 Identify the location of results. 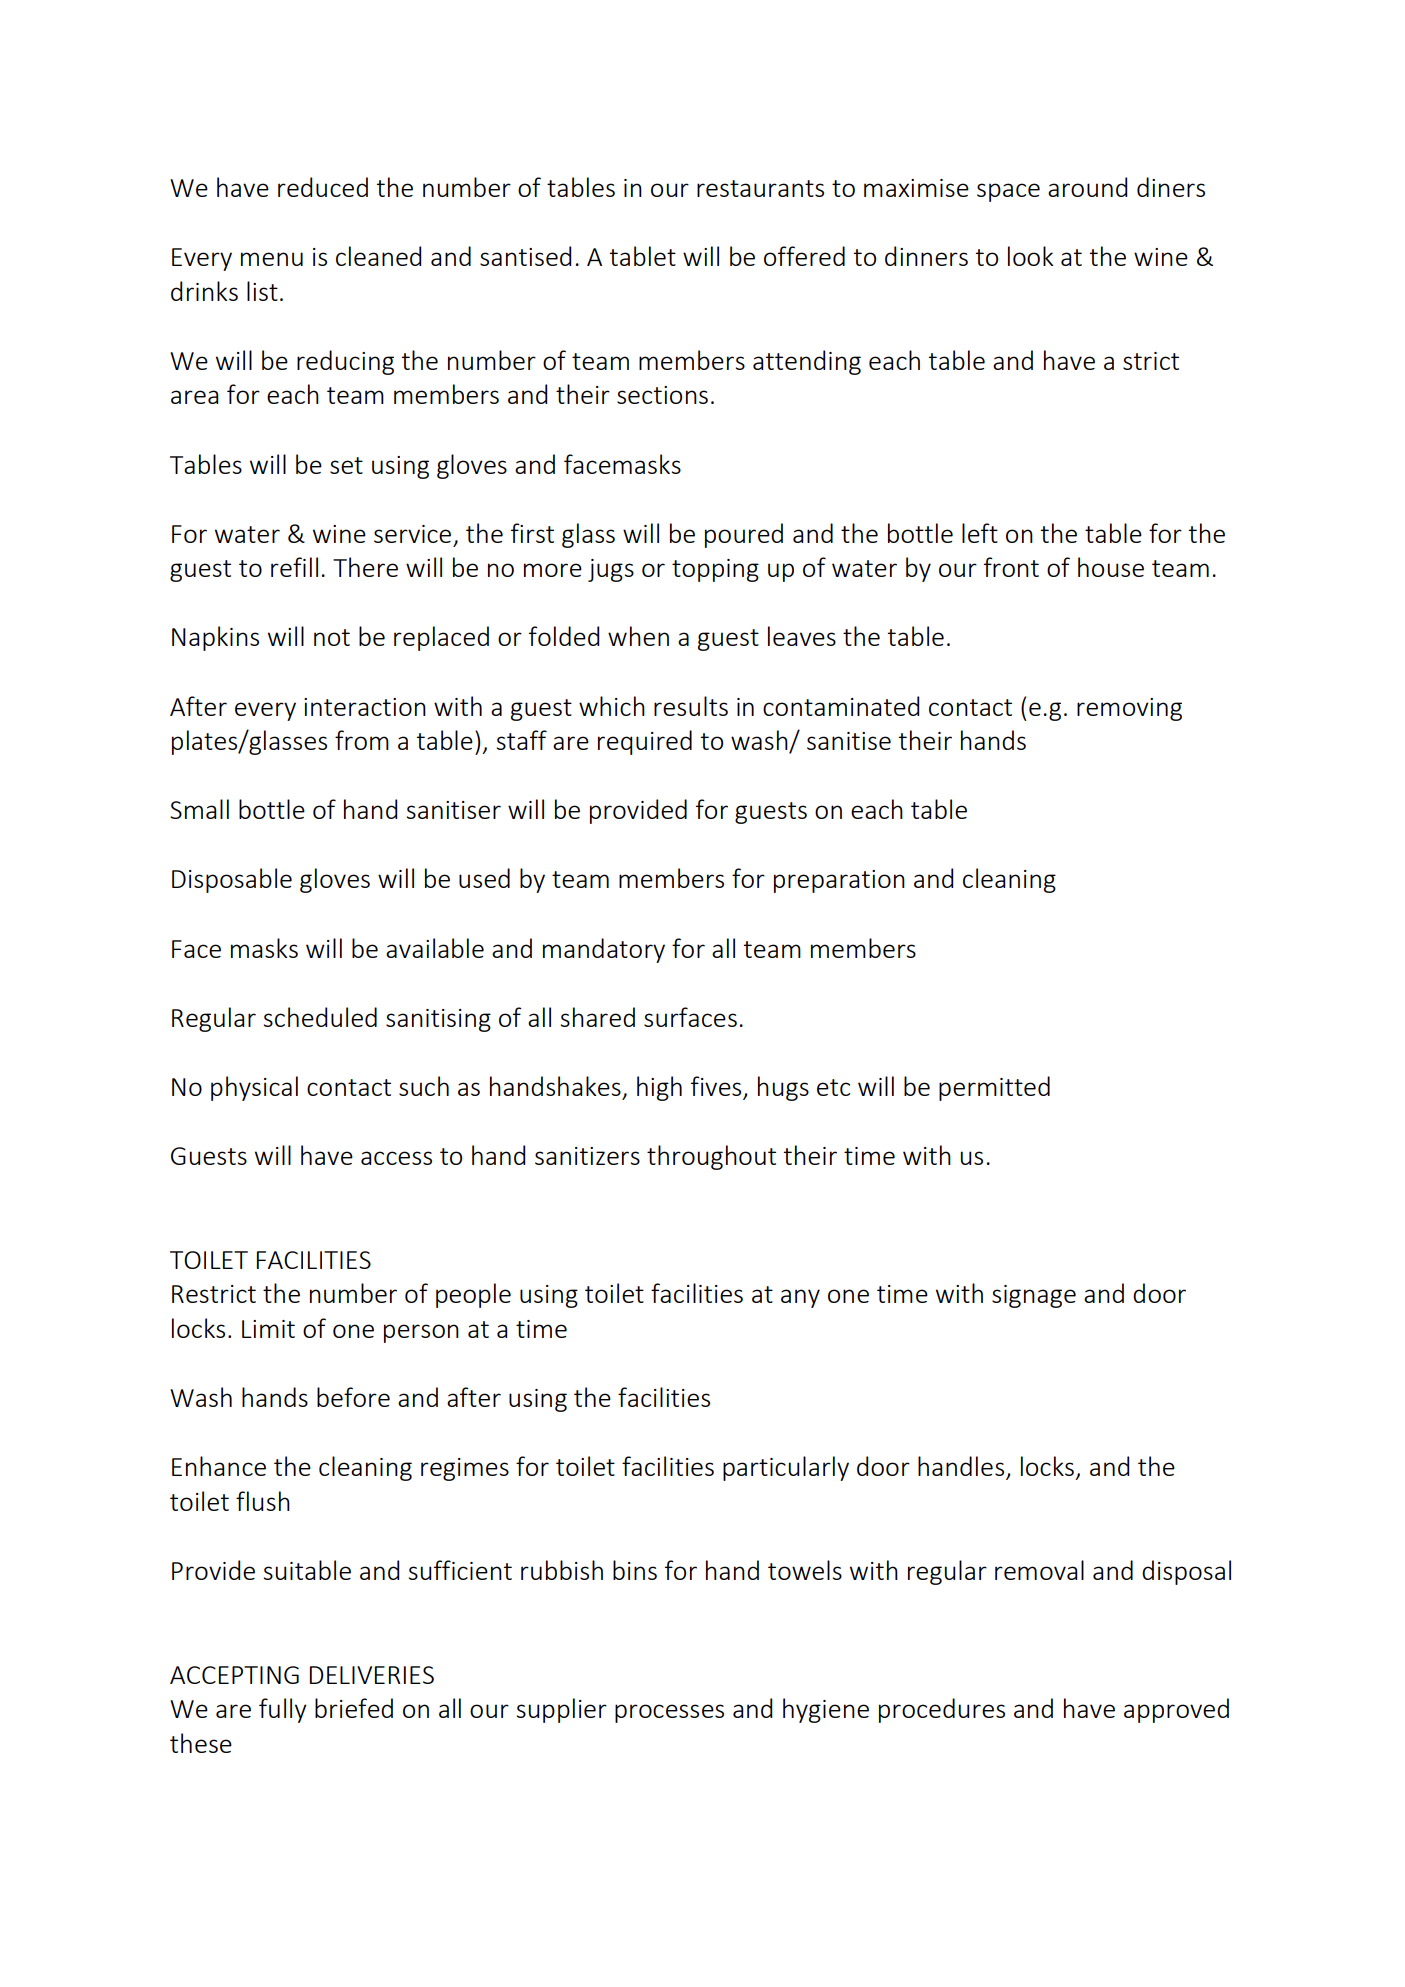
(691, 706).
